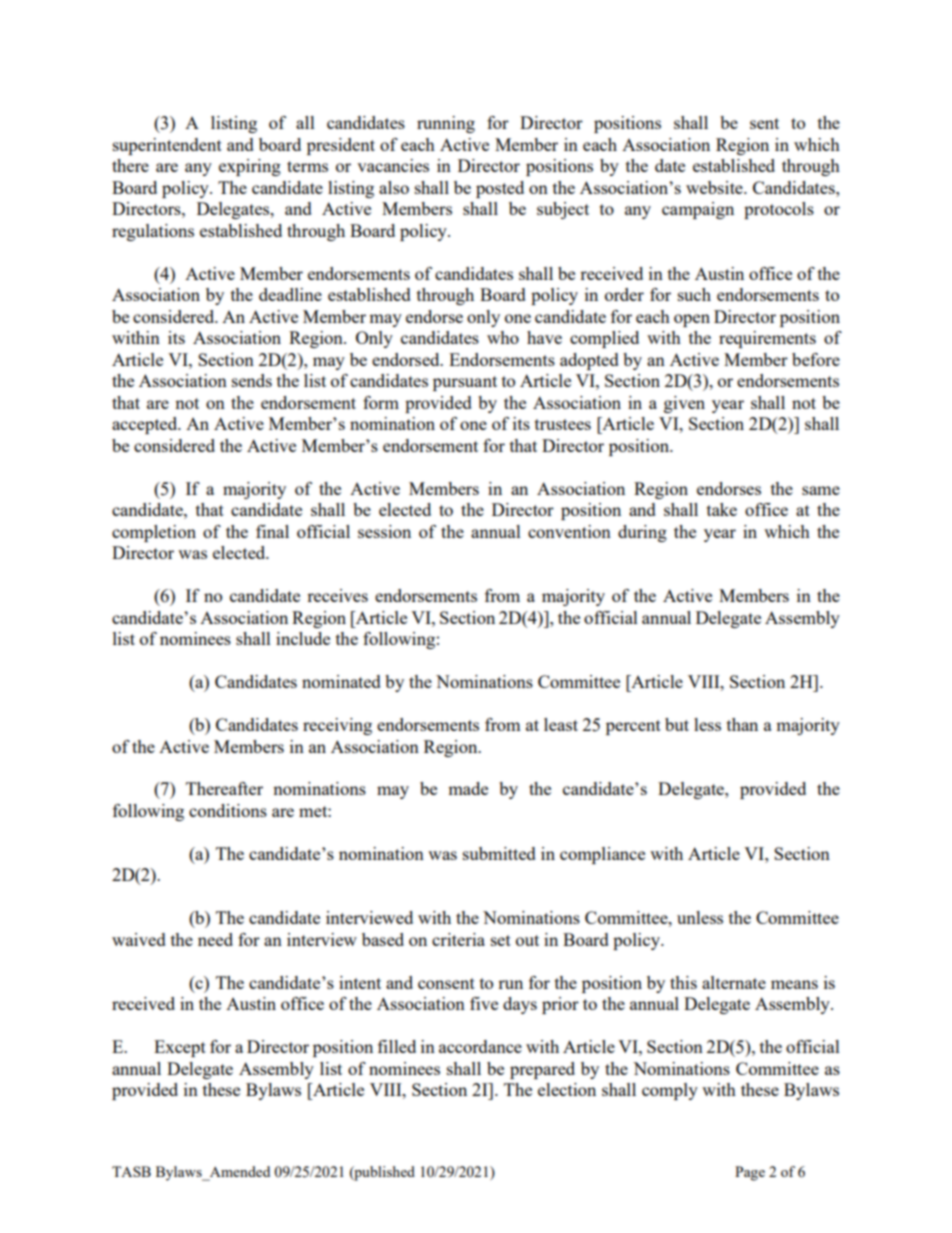 Image resolution: width=952 pixels, height=1233 pixels. What do you see at coordinates (561, 724) in the page?
I see `least` at bounding box center [561, 724].
